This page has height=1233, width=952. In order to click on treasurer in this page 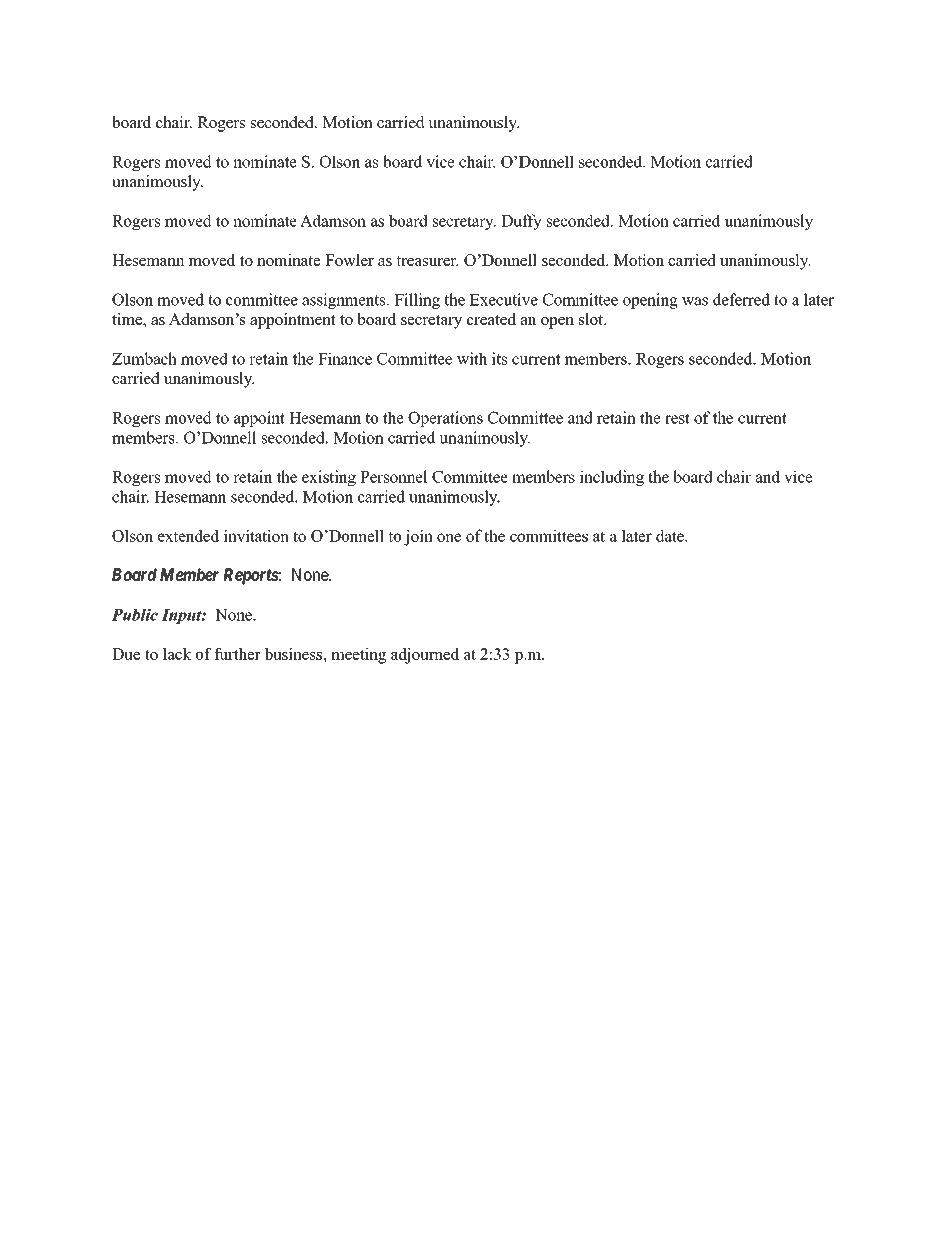, I will do `click(427, 261)`.
